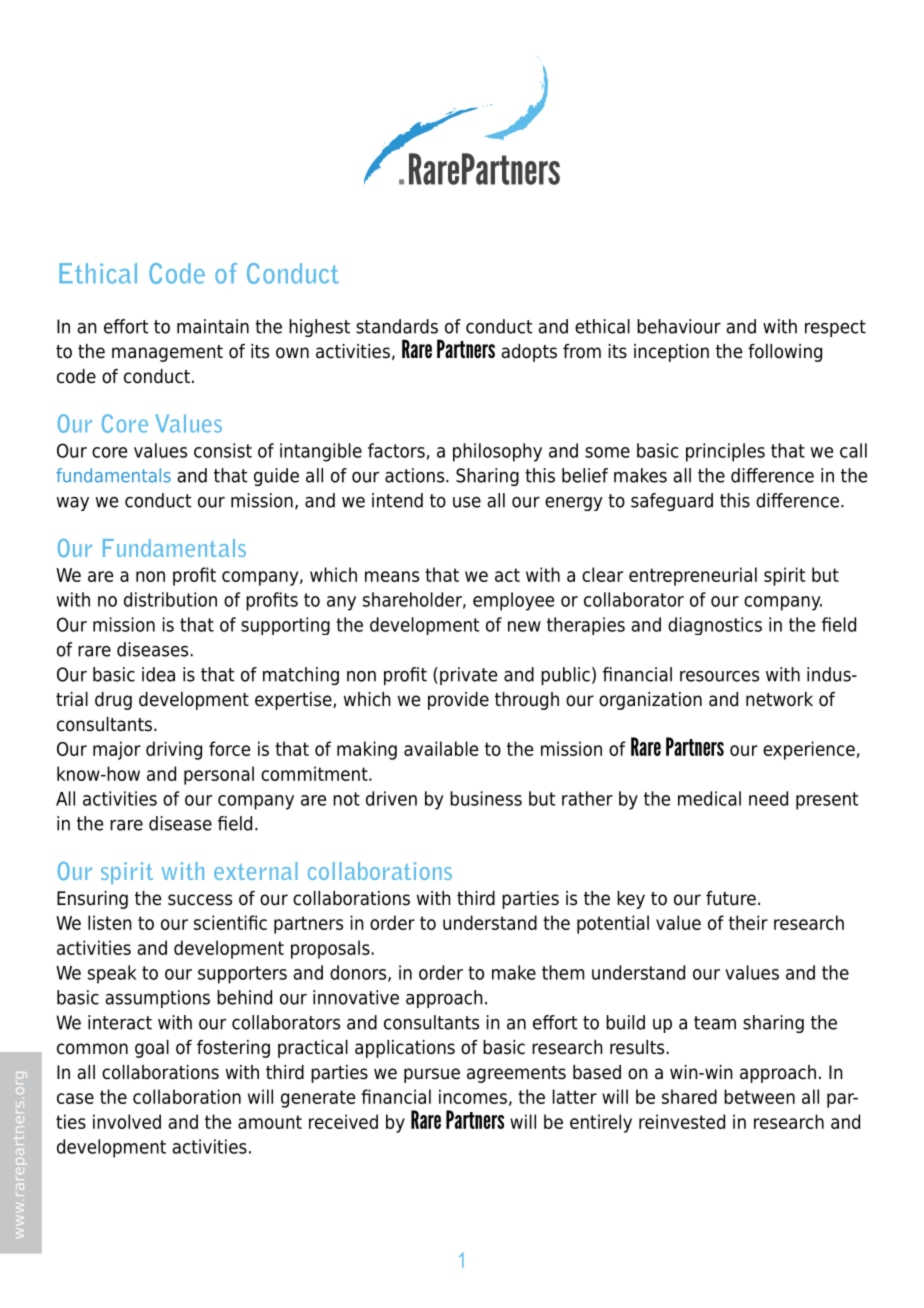  What do you see at coordinates (174, 750) in the page?
I see `driving` at bounding box center [174, 750].
